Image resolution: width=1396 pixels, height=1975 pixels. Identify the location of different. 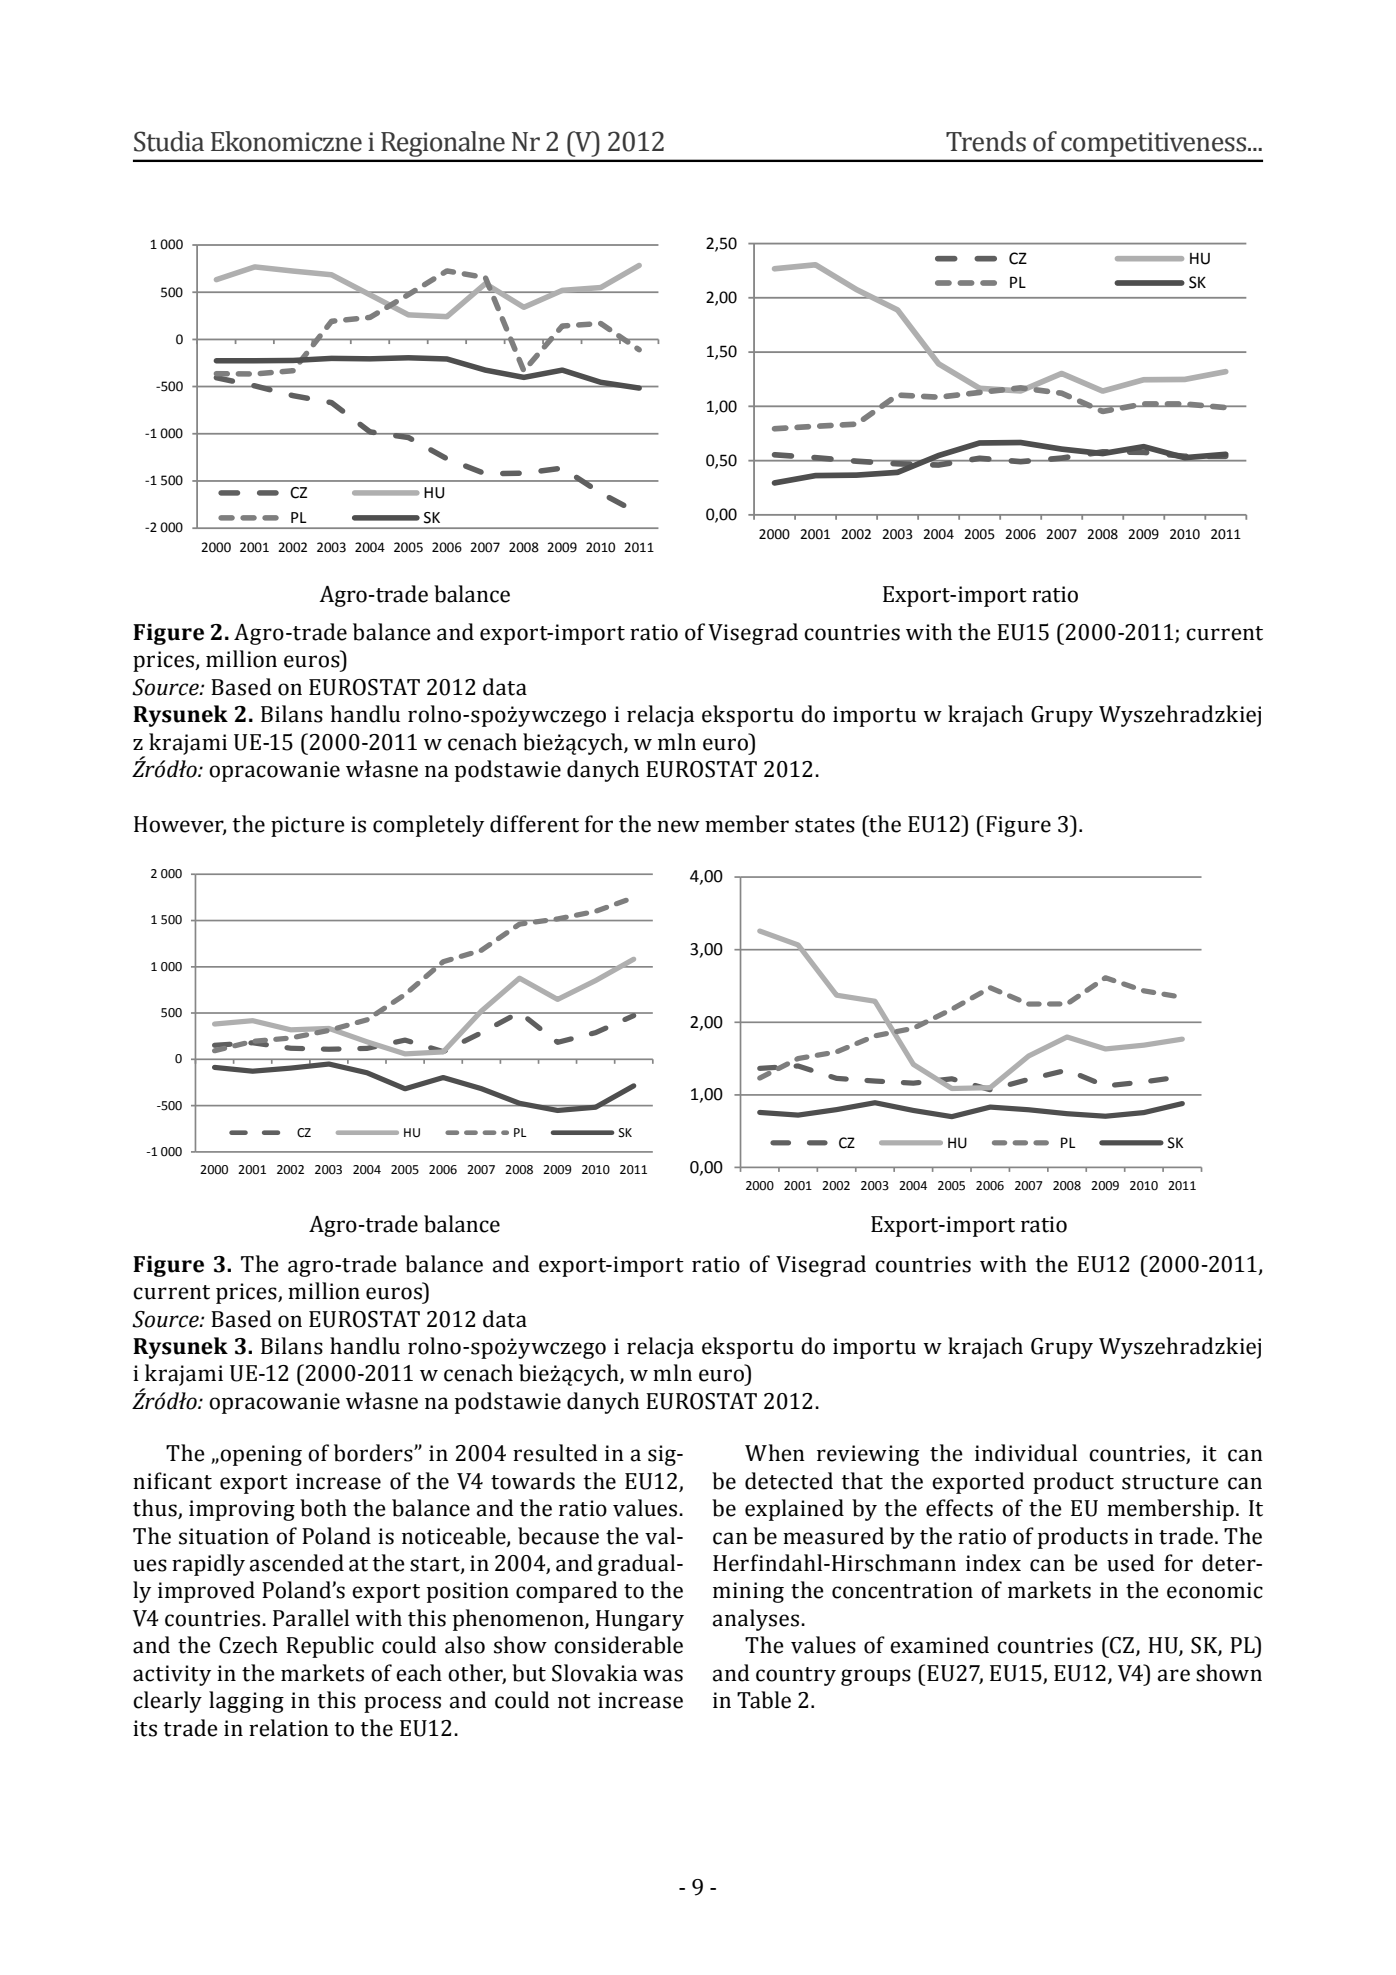
(534, 824).
